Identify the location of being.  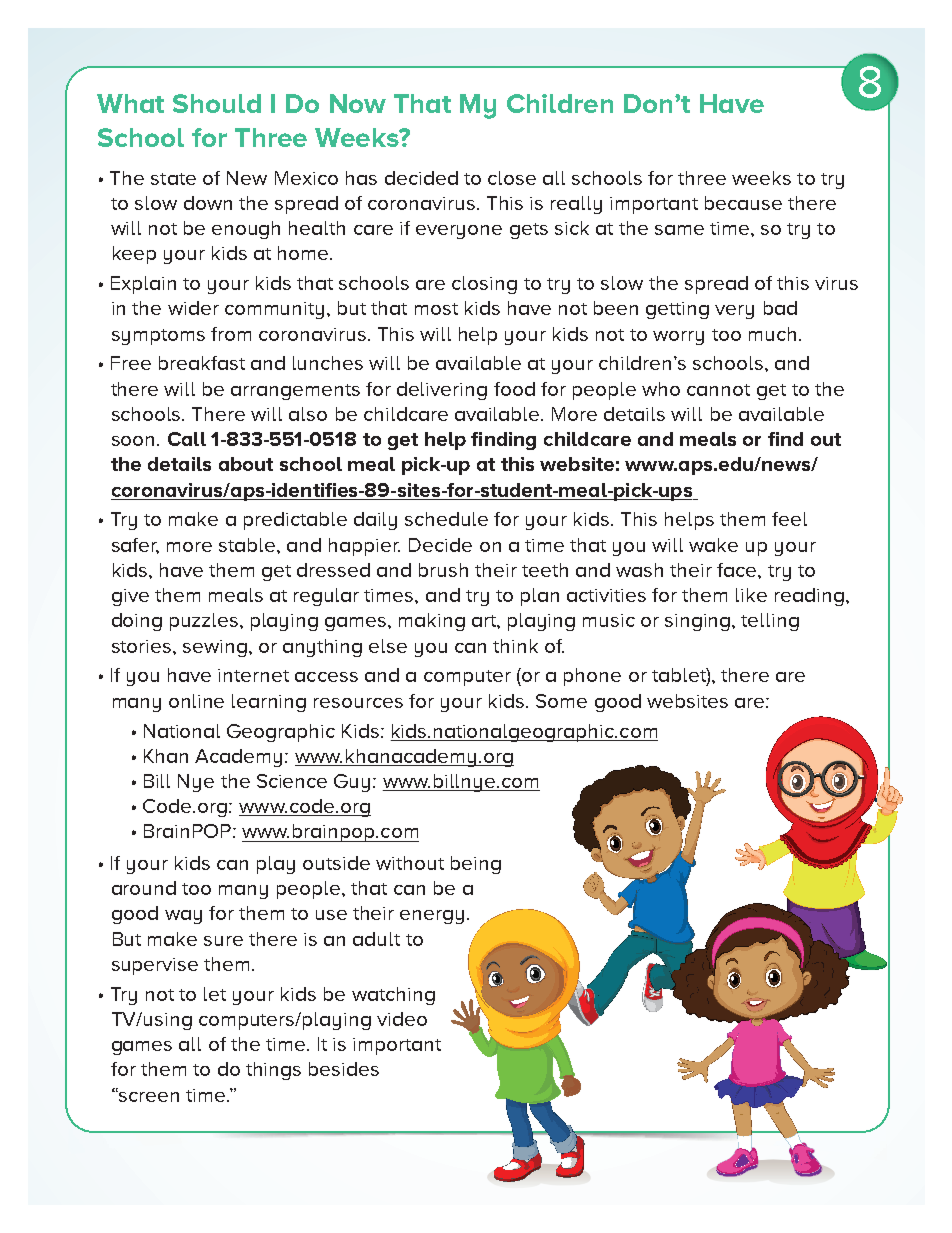
(476, 865).
